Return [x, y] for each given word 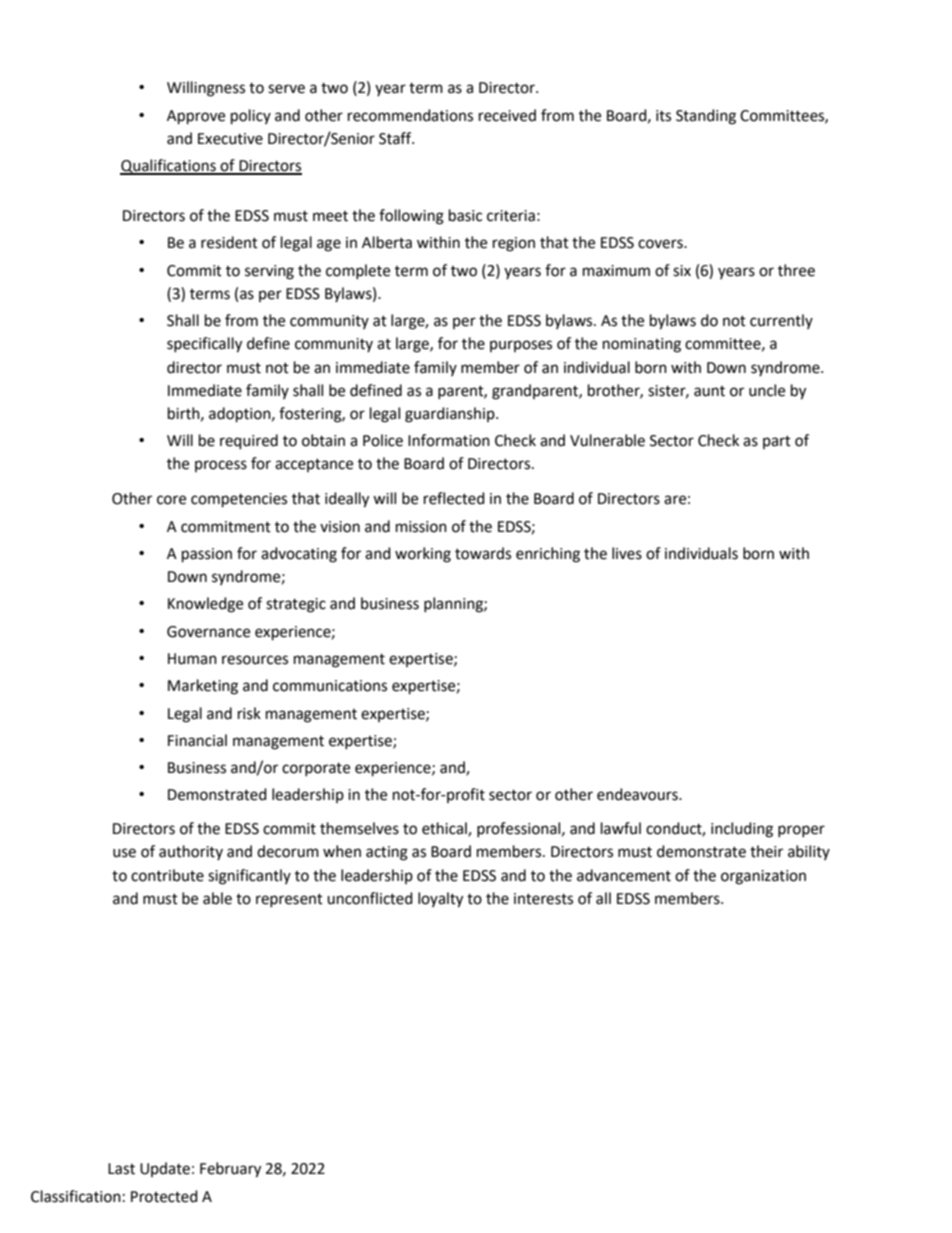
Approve [196, 117]
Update [165, 1169]
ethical [445, 829]
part [777, 442]
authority [191, 852]
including [742, 830]
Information [449, 440]
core [171, 500]
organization [763, 877]
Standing [706, 117]
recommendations [410, 115]
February [230, 1170]
